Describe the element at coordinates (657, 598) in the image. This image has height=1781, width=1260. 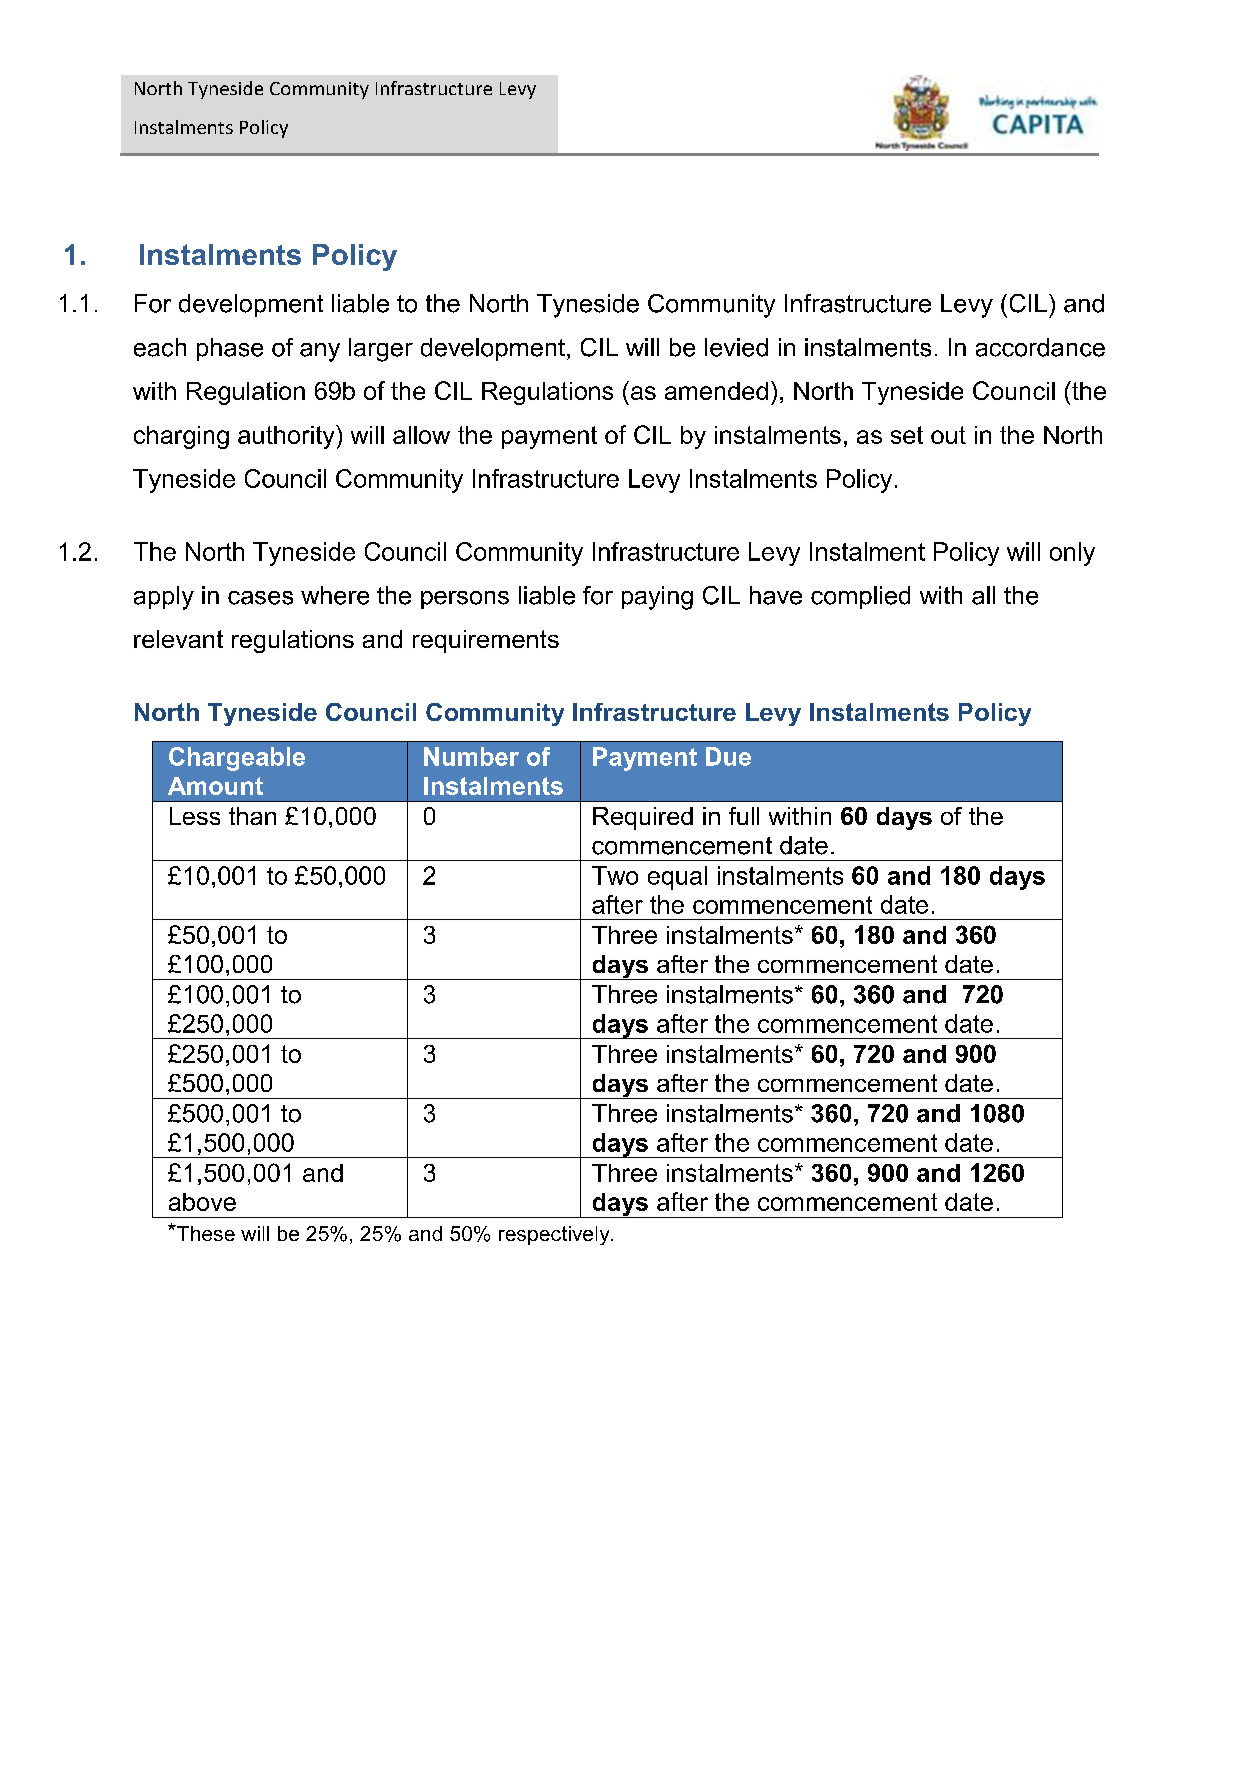
I see `paying` at that location.
